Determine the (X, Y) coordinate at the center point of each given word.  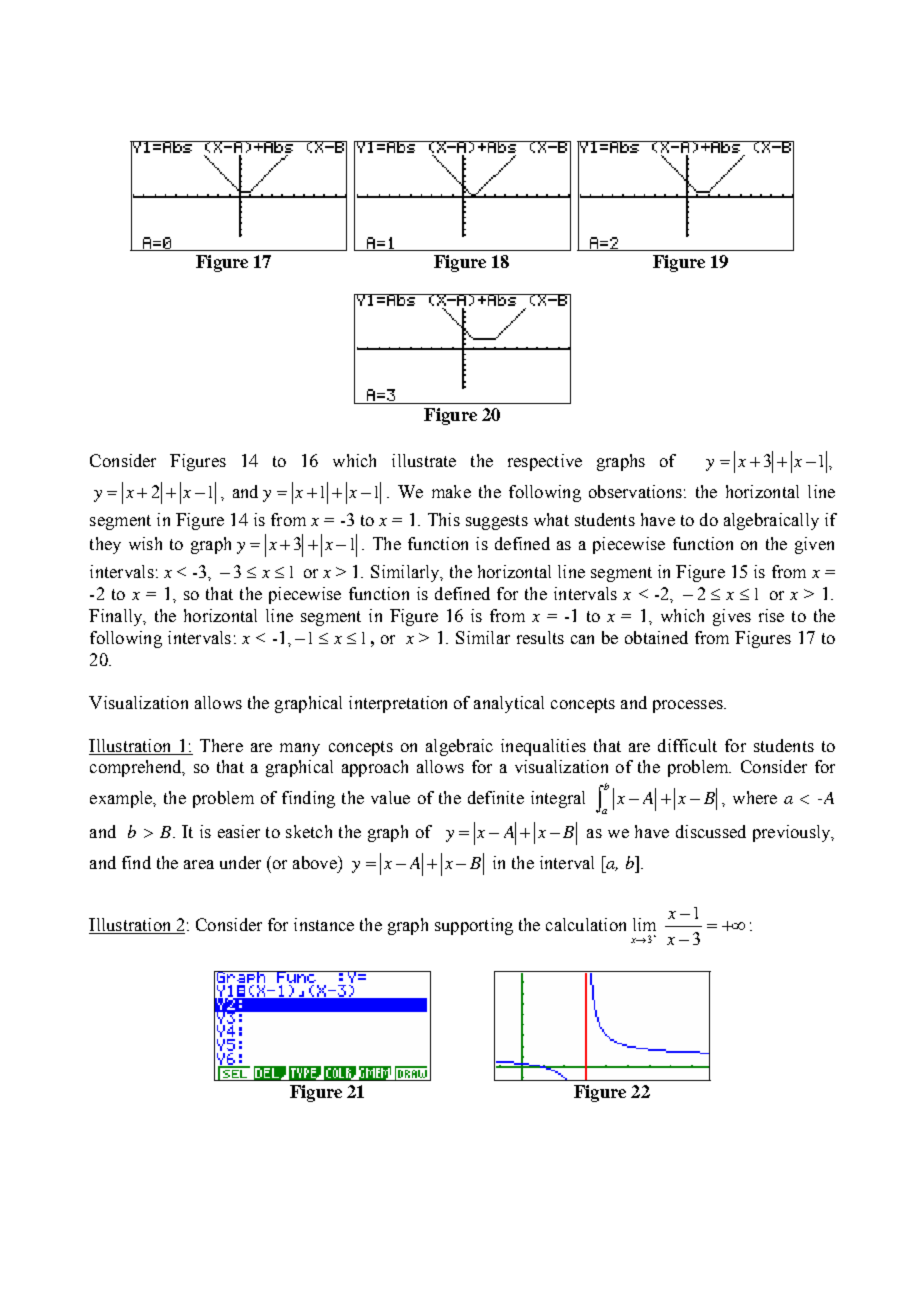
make (451, 491)
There (221, 745)
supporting (474, 926)
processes (689, 706)
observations (635, 491)
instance (324, 924)
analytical (509, 704)
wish (145, 543)
